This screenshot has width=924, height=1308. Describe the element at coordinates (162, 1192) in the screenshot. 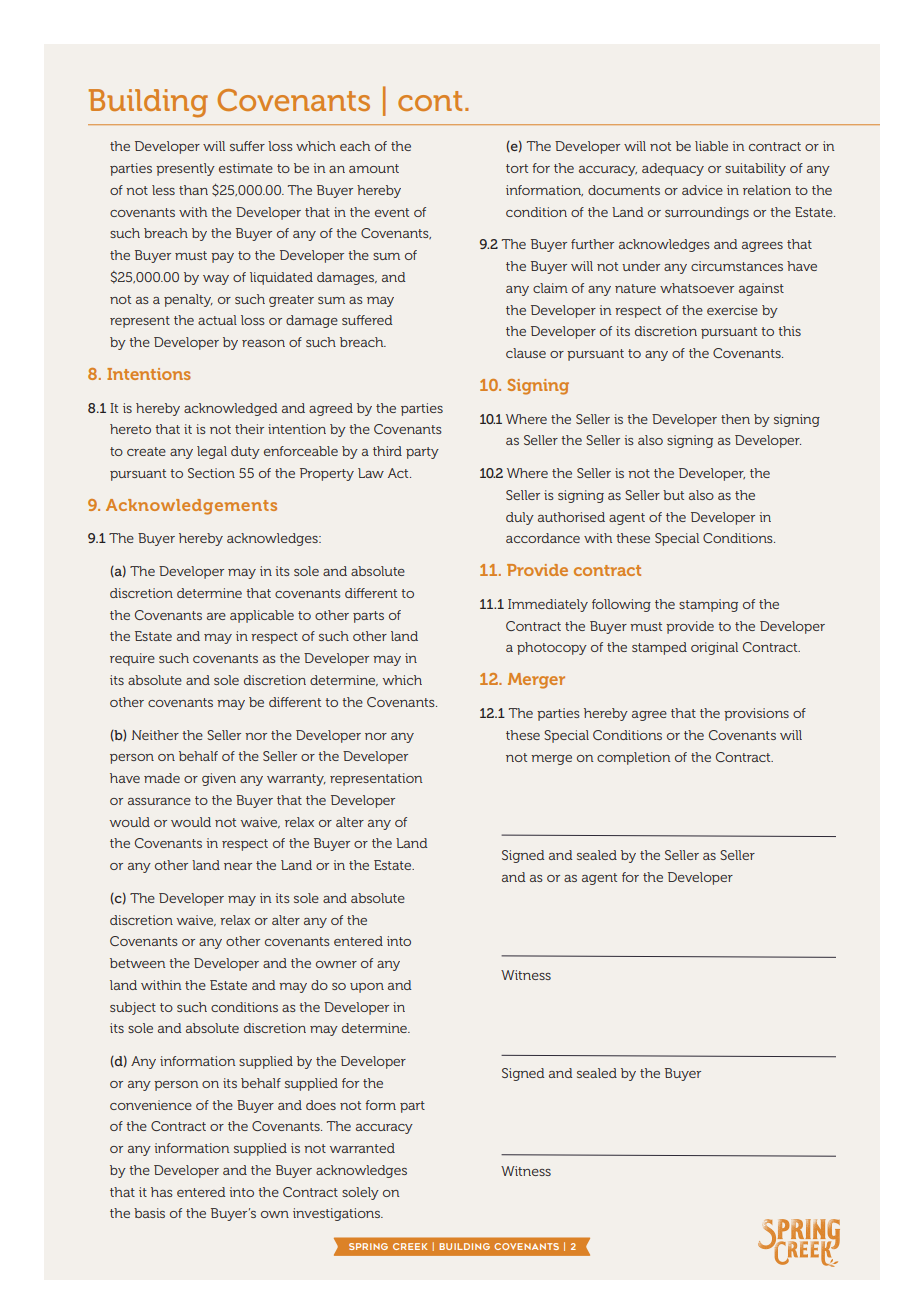

I see `has` at that location.
